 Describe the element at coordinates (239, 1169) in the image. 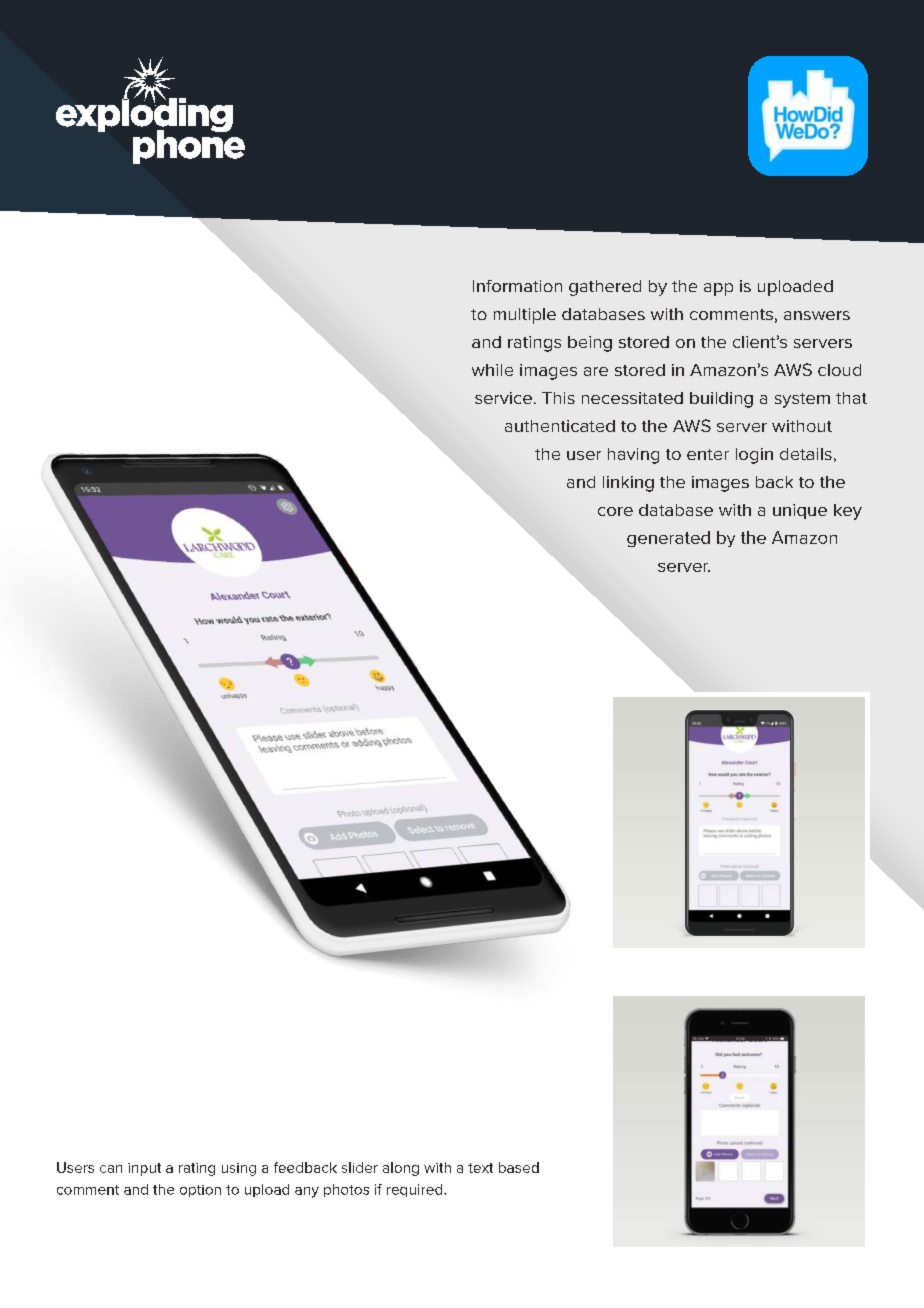

I see `using` at that location.
